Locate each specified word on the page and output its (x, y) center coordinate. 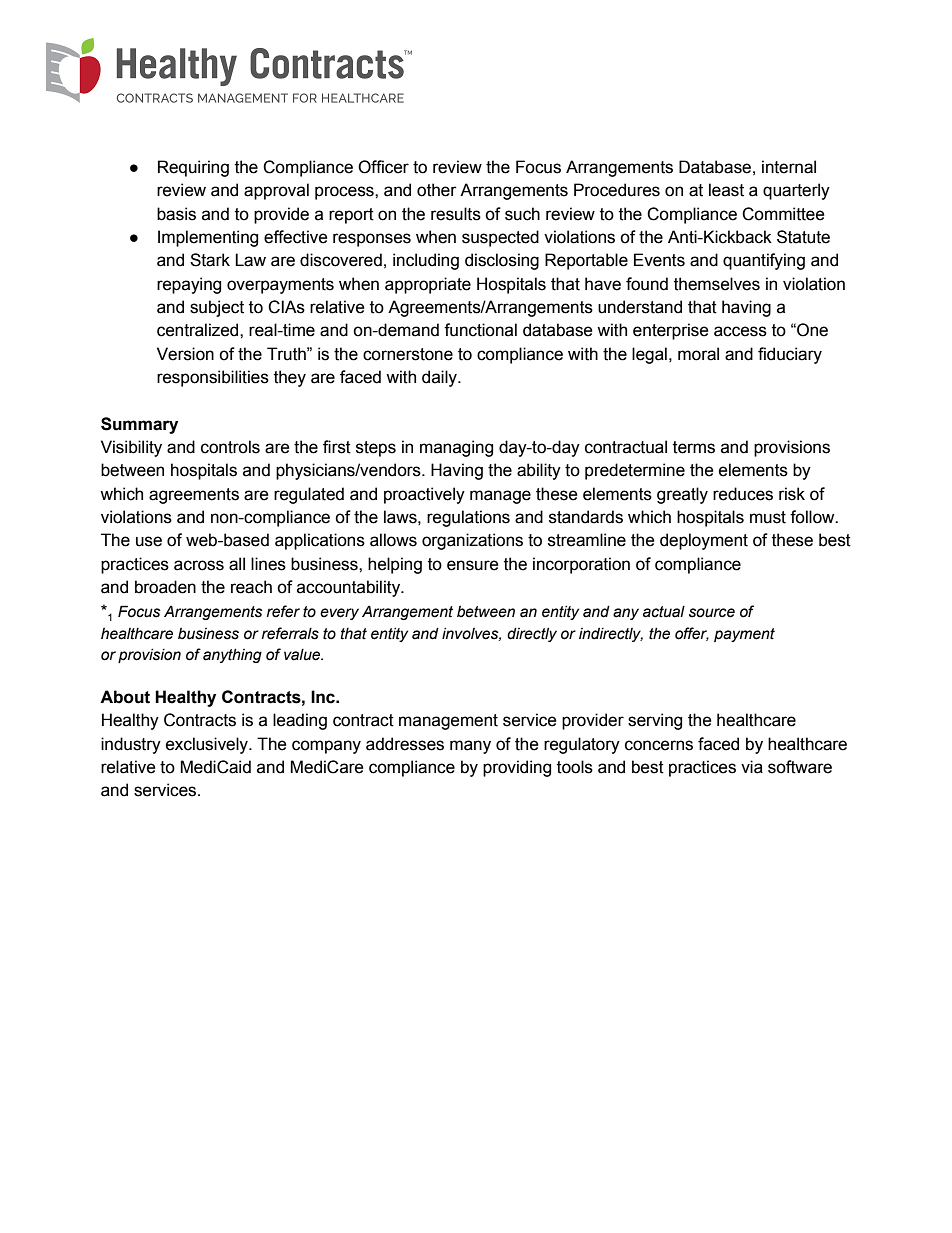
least (726, 190)
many (470, 747)
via (752, 767)
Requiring (193, 168)
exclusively (208, 745)
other (437, 190)
